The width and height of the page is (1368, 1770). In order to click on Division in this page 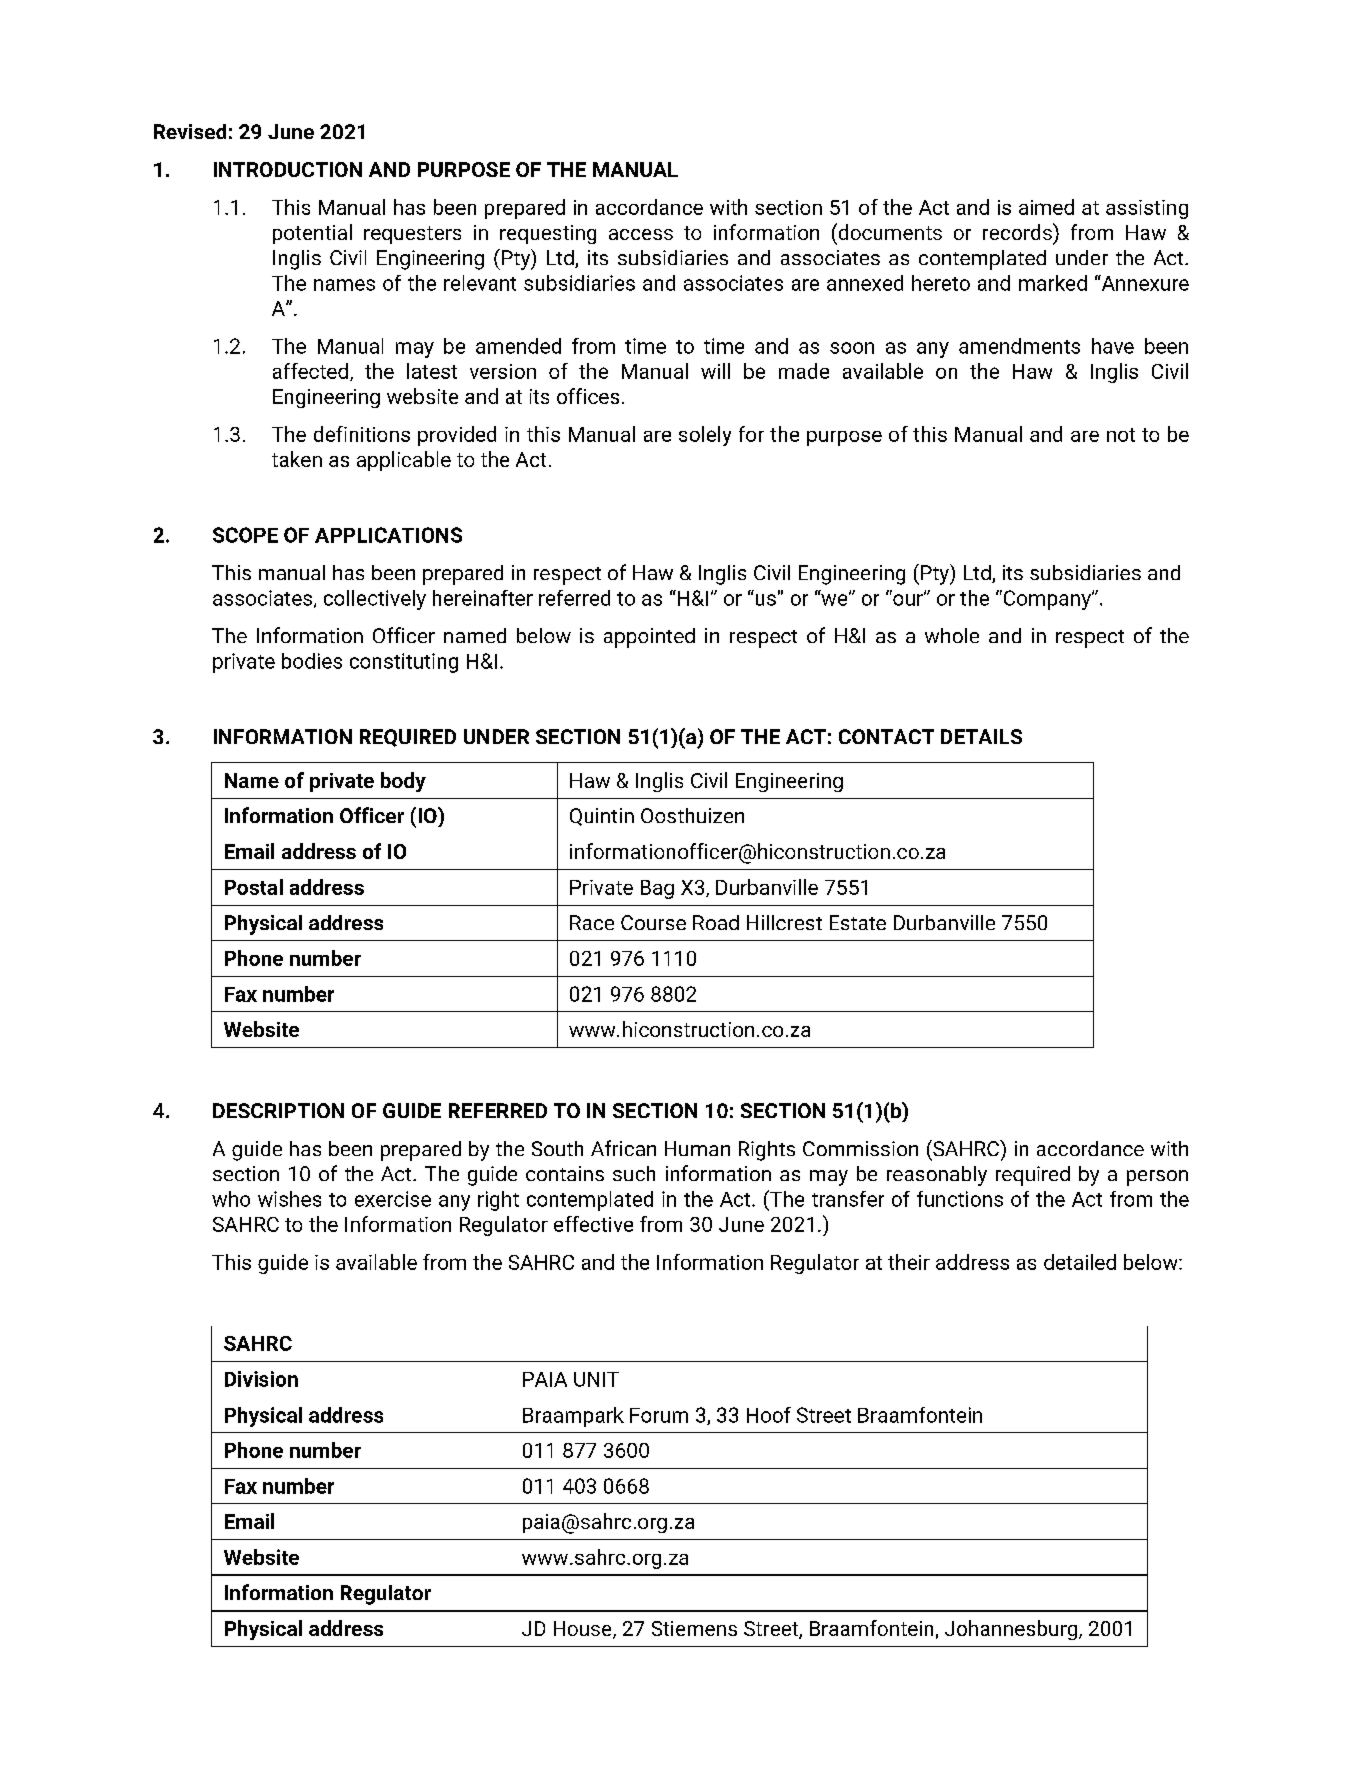, I will do `click(261, 1379)`.
